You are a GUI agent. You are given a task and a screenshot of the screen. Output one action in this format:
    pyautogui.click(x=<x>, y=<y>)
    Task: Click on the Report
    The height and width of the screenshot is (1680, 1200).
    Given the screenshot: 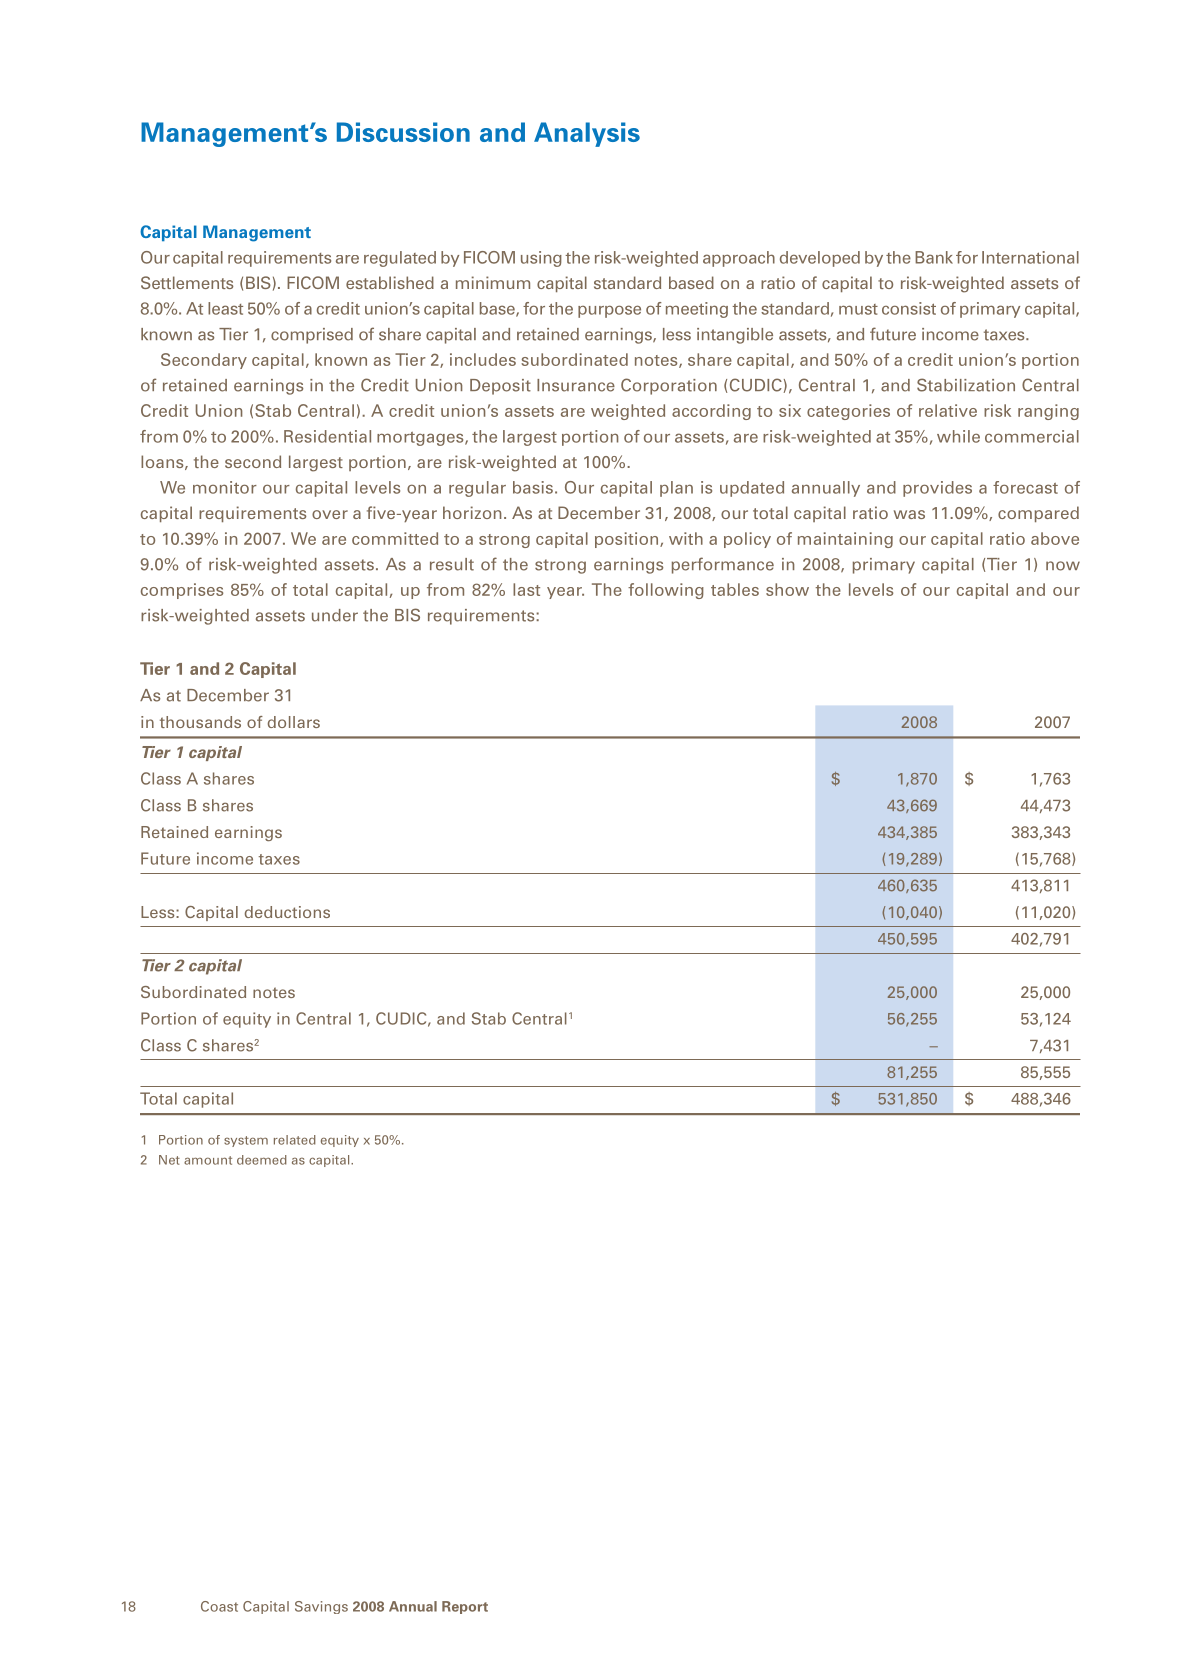 What is the action you would take?
    pyautogui.click(x=465, y=1607)
